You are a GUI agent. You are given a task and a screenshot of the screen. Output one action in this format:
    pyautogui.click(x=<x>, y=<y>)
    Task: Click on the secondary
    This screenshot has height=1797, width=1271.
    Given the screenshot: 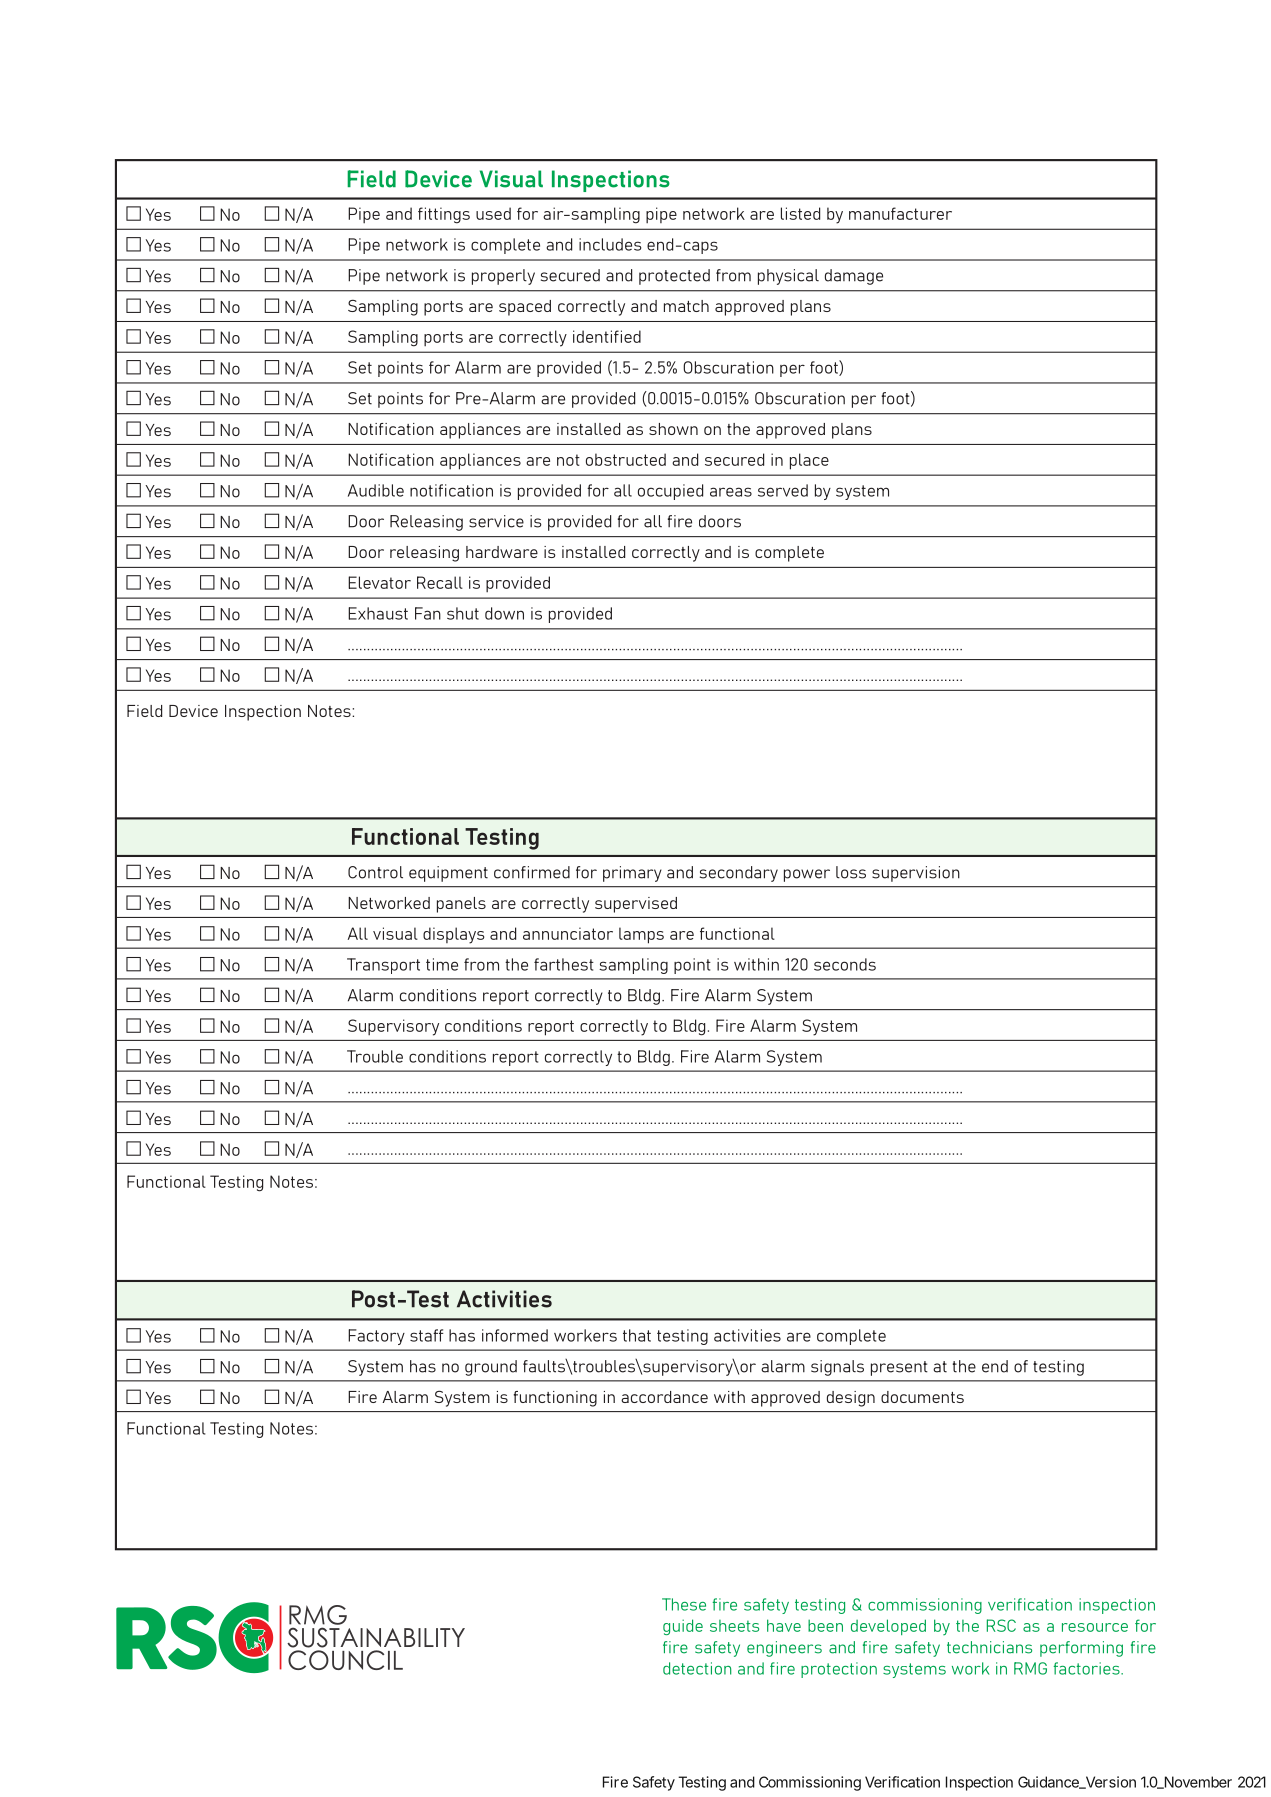 What is the action you would take?
    pyautogui.click(x=739, y=874)
